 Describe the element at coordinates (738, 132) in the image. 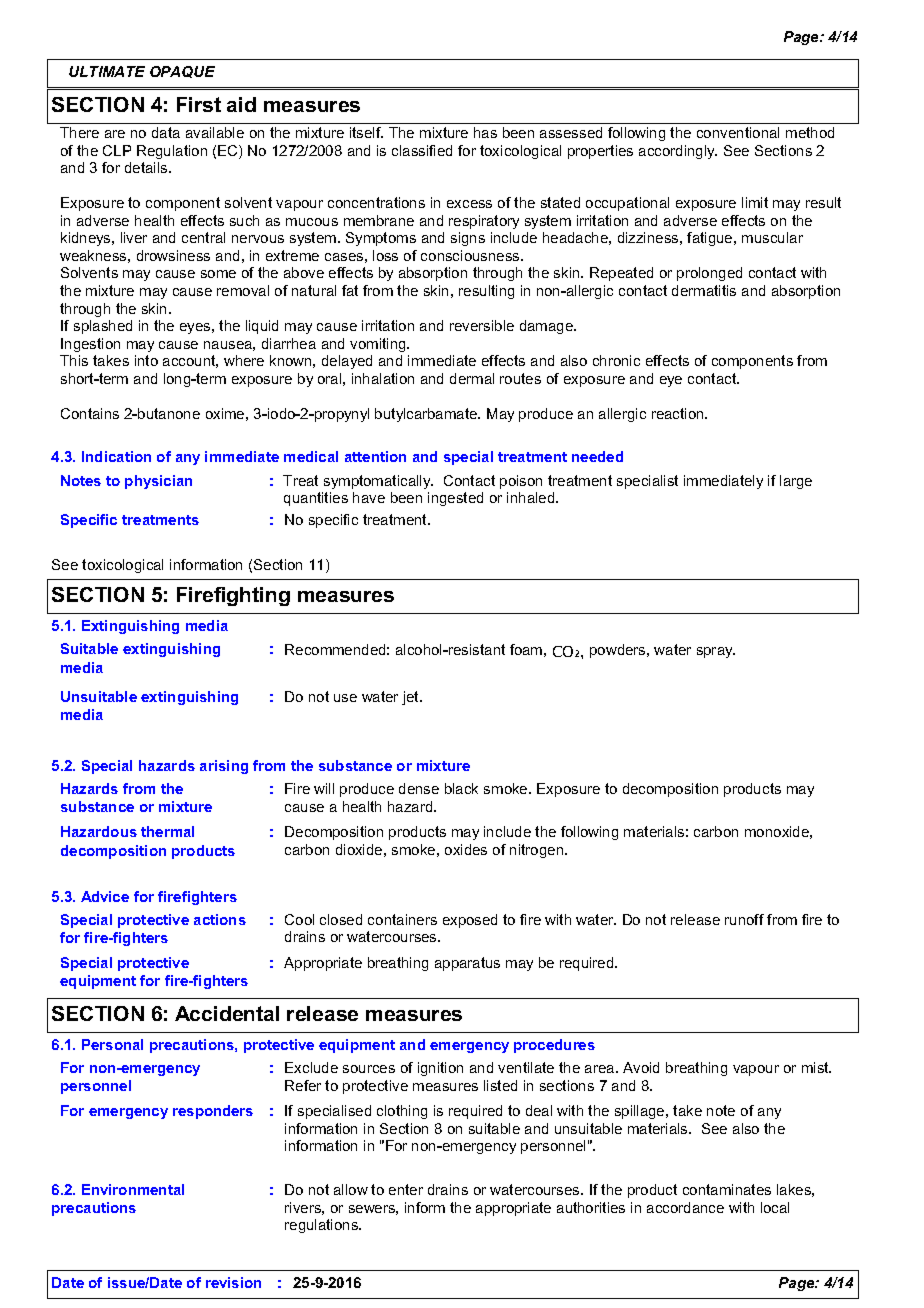

I see `conventional` at that location.
